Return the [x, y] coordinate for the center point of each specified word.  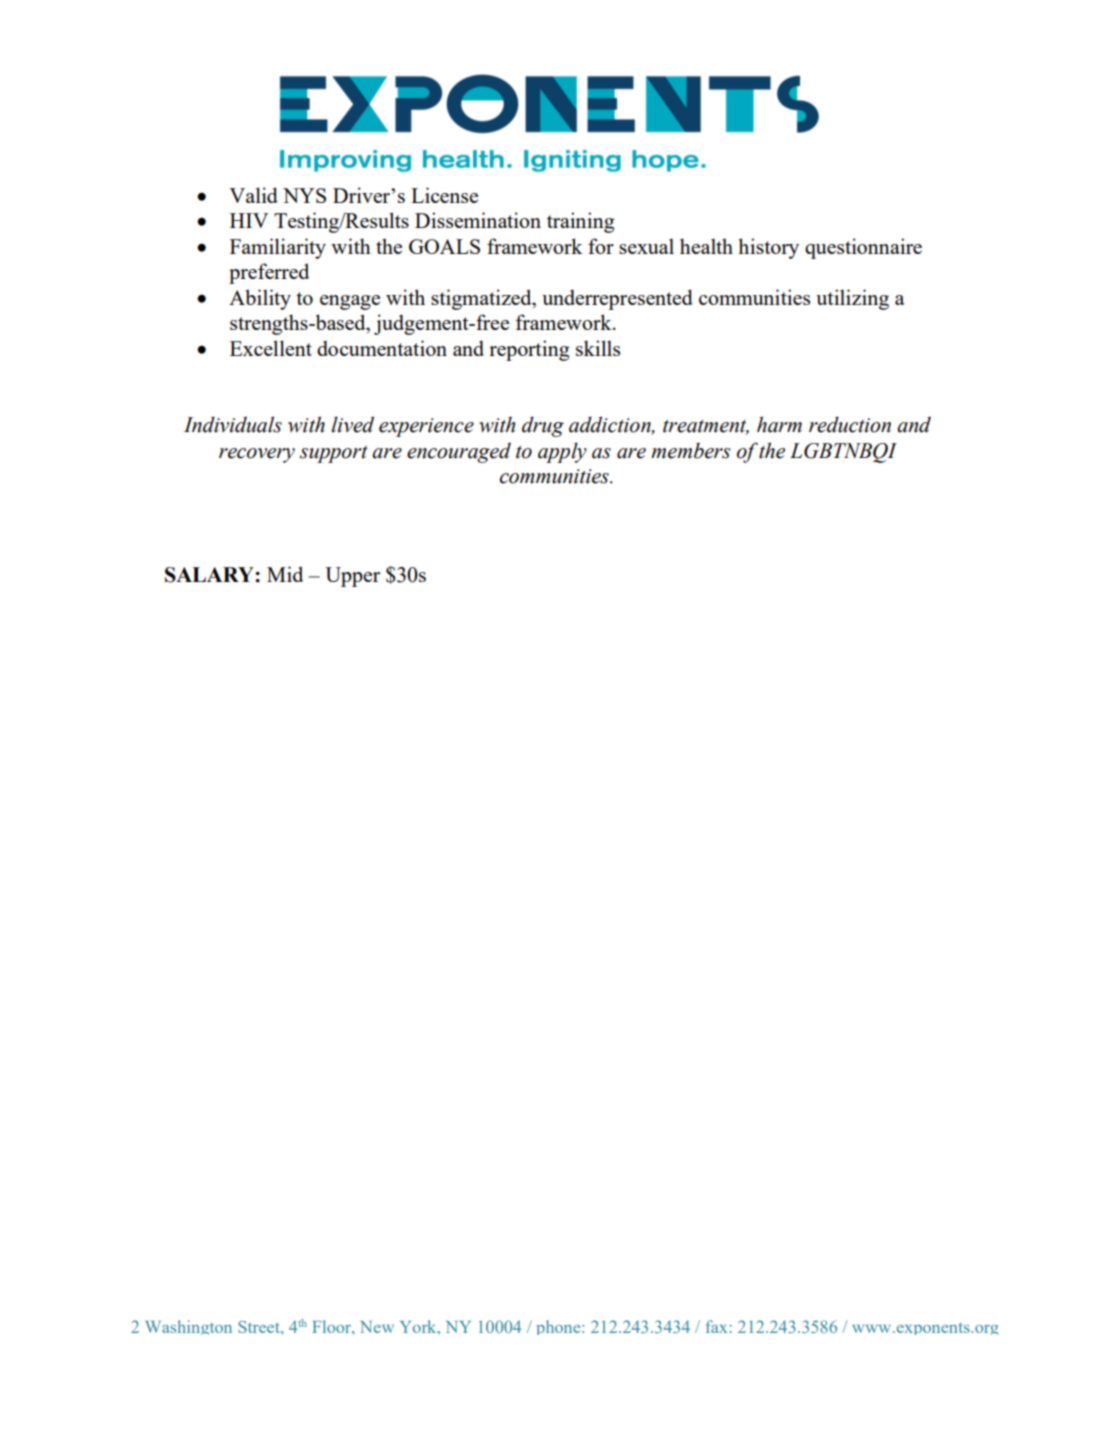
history [768, 248]
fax [716, 1326]
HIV [249, 220]
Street [260, 1327]
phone [559, 1327]
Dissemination [478, 220]
